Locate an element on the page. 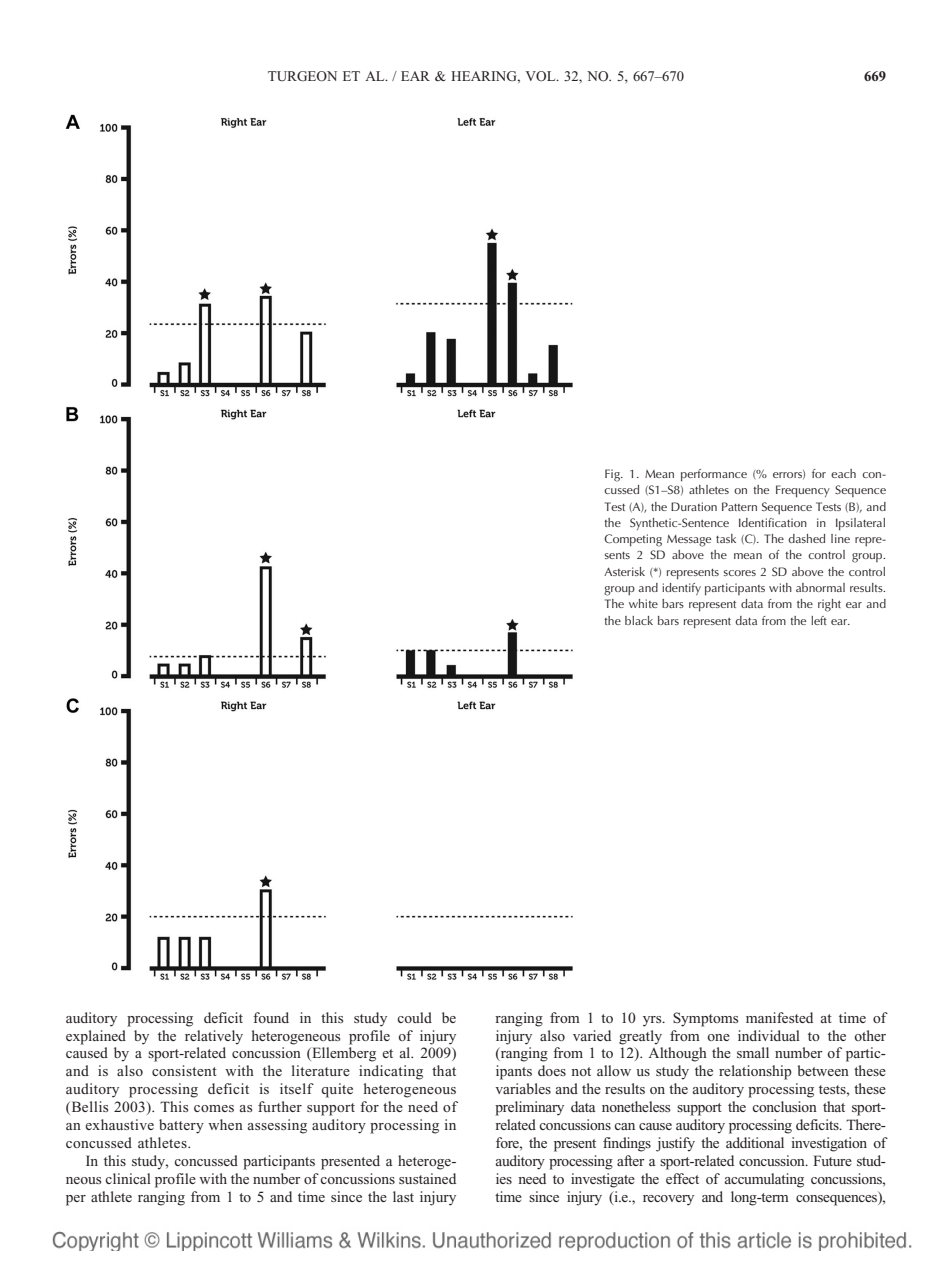 The width and height of the document is (952, 1275). Asterisk is located at coordinates (624, 571).
